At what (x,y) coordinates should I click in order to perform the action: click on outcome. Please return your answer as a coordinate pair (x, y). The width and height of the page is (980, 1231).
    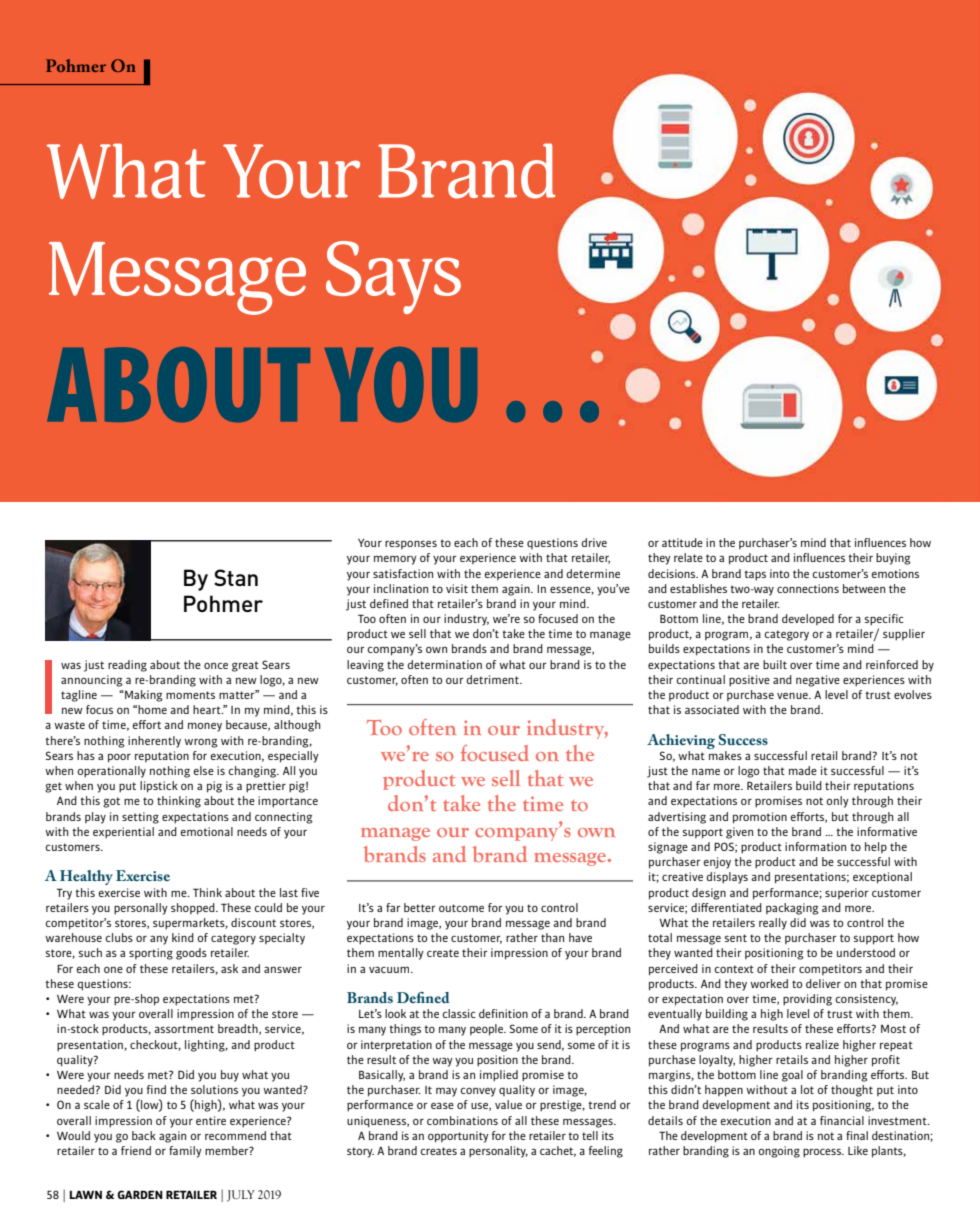
    Looking at the image, I should click on (461, 908).
